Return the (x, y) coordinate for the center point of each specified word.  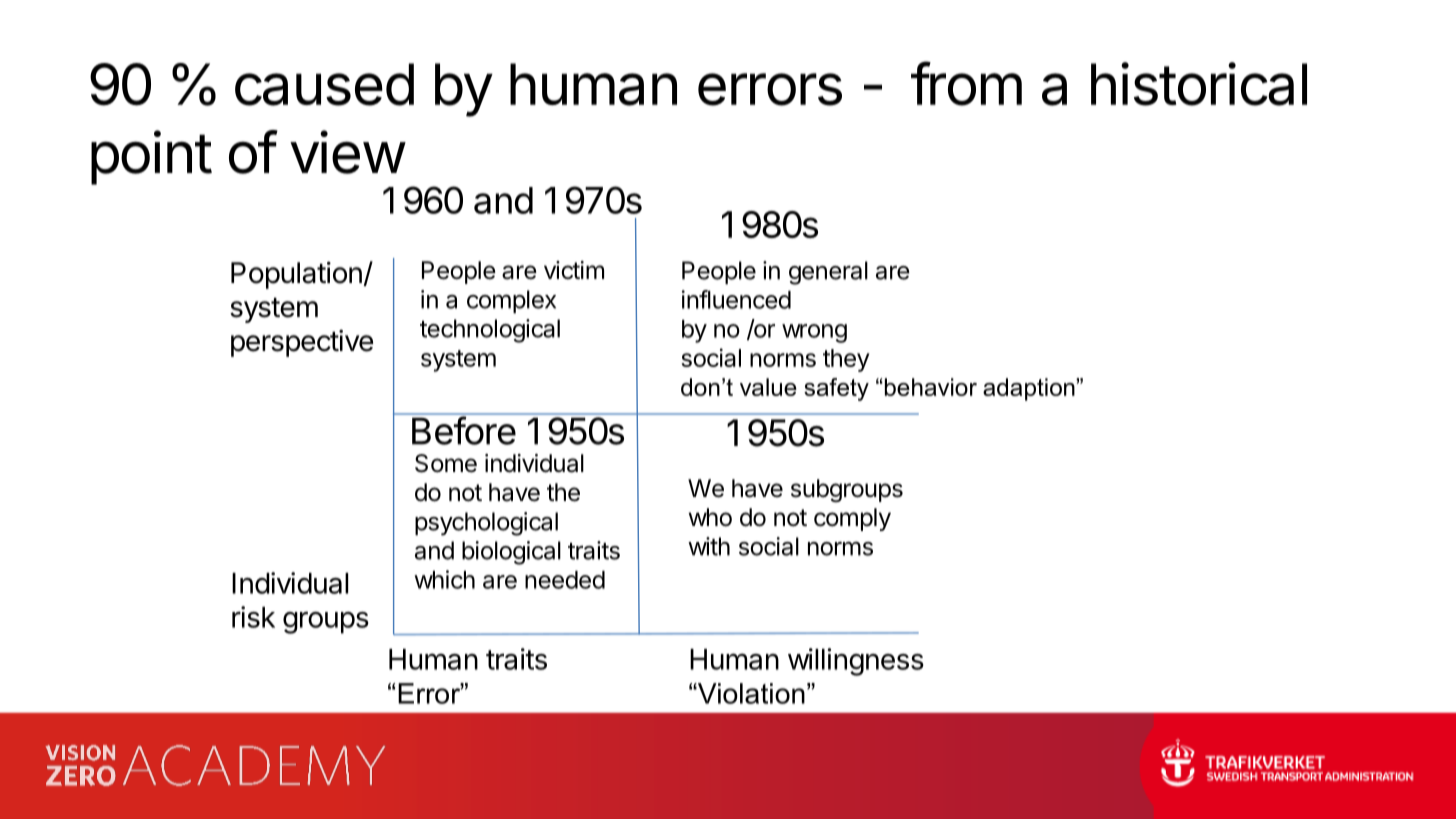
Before (464, 430)
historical (1199, 84)
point (151, 157)
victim (574, 270)
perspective (302, 343)
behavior (929, 387)
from (966, 83)
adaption (1030, 389)
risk (253, 617)
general (828, 273)
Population (297, 275)
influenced (736, 299)
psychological (486, 524)
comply (852, 519)
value (768, 387)
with (709, 546)
